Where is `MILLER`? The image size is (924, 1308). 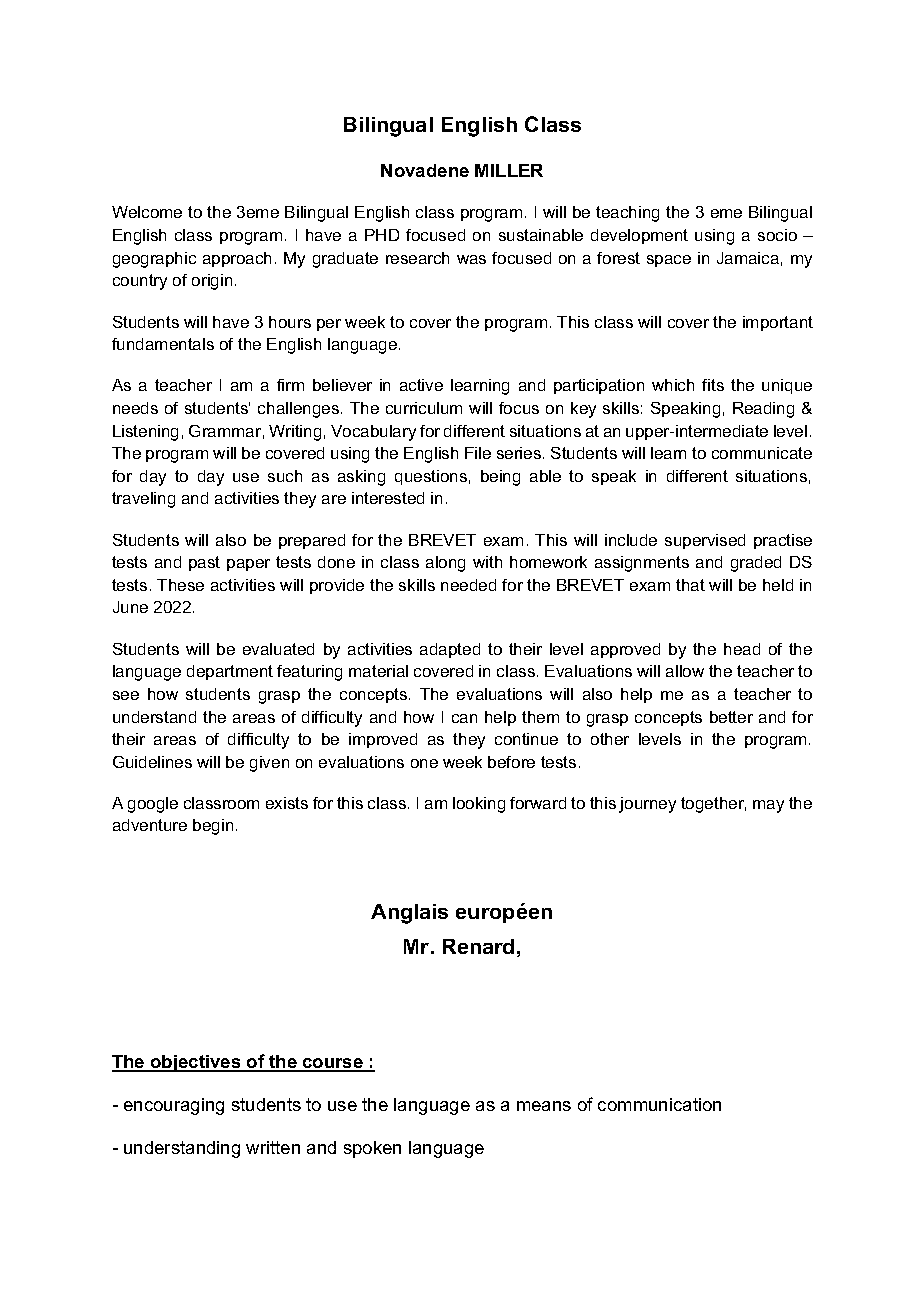
MILLER is located at coordinates (509, 170).
